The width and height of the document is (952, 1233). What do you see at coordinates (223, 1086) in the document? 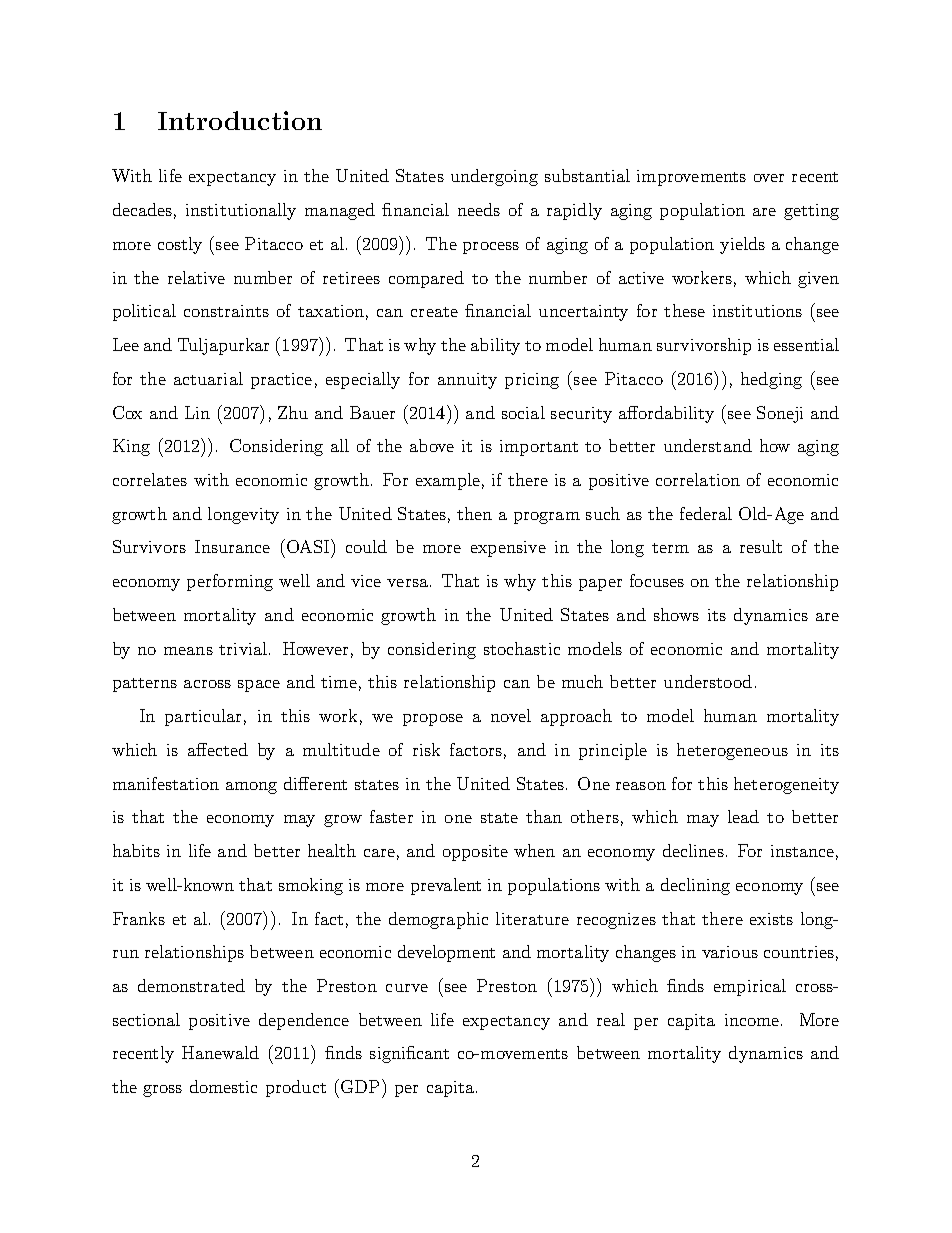
I see `domestic` at bounding box center [223, 1086].
